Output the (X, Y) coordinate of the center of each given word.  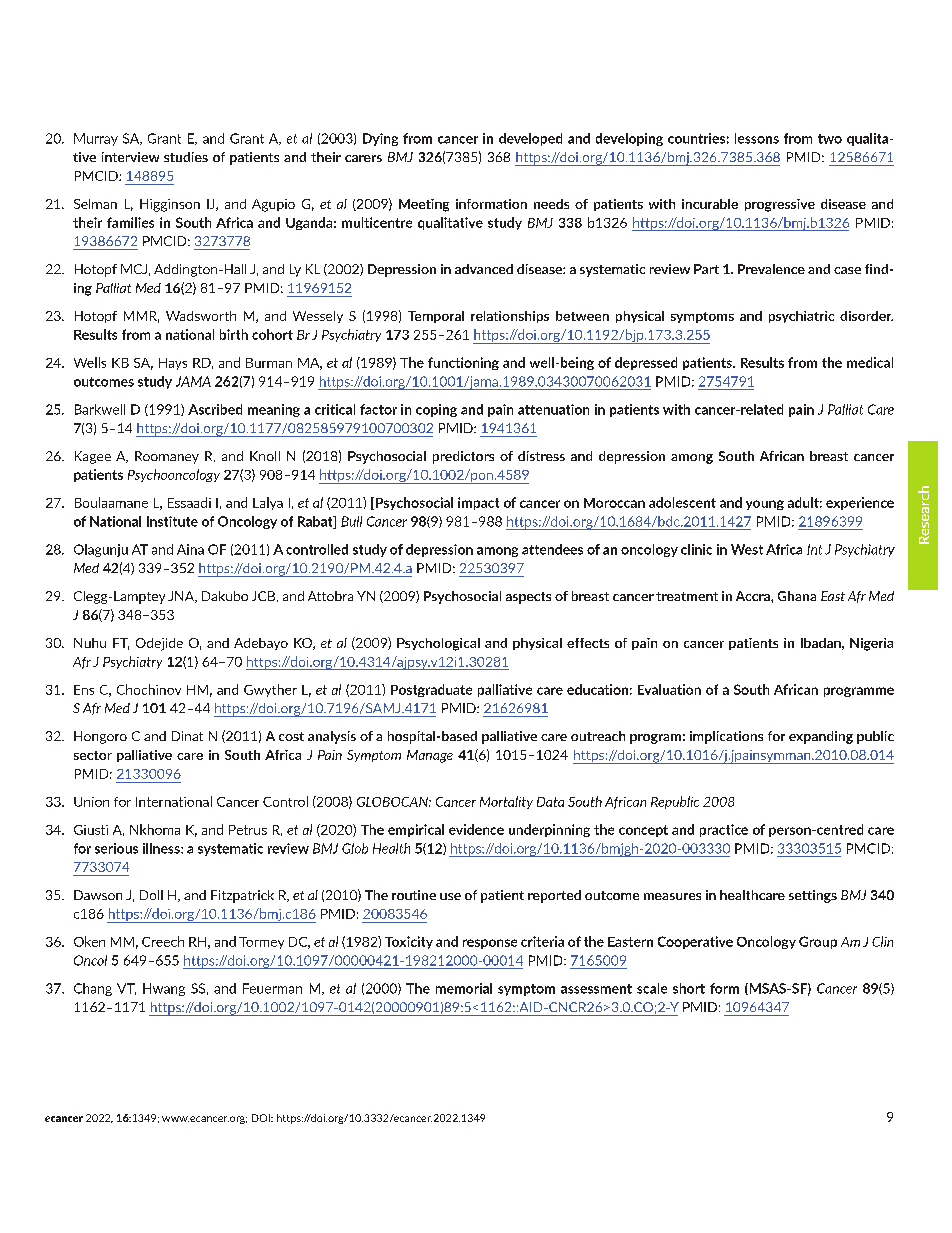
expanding (821, 737)
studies (186, 157)
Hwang (164, 989)
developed (530, 139)
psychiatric (801, 317)
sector (93, 755)
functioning (463, 363)
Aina (190, 549)
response (490, 944)
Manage (430, 756)
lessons (757, 138)
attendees (552, 549)
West (747, 549)
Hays (173, 364)
